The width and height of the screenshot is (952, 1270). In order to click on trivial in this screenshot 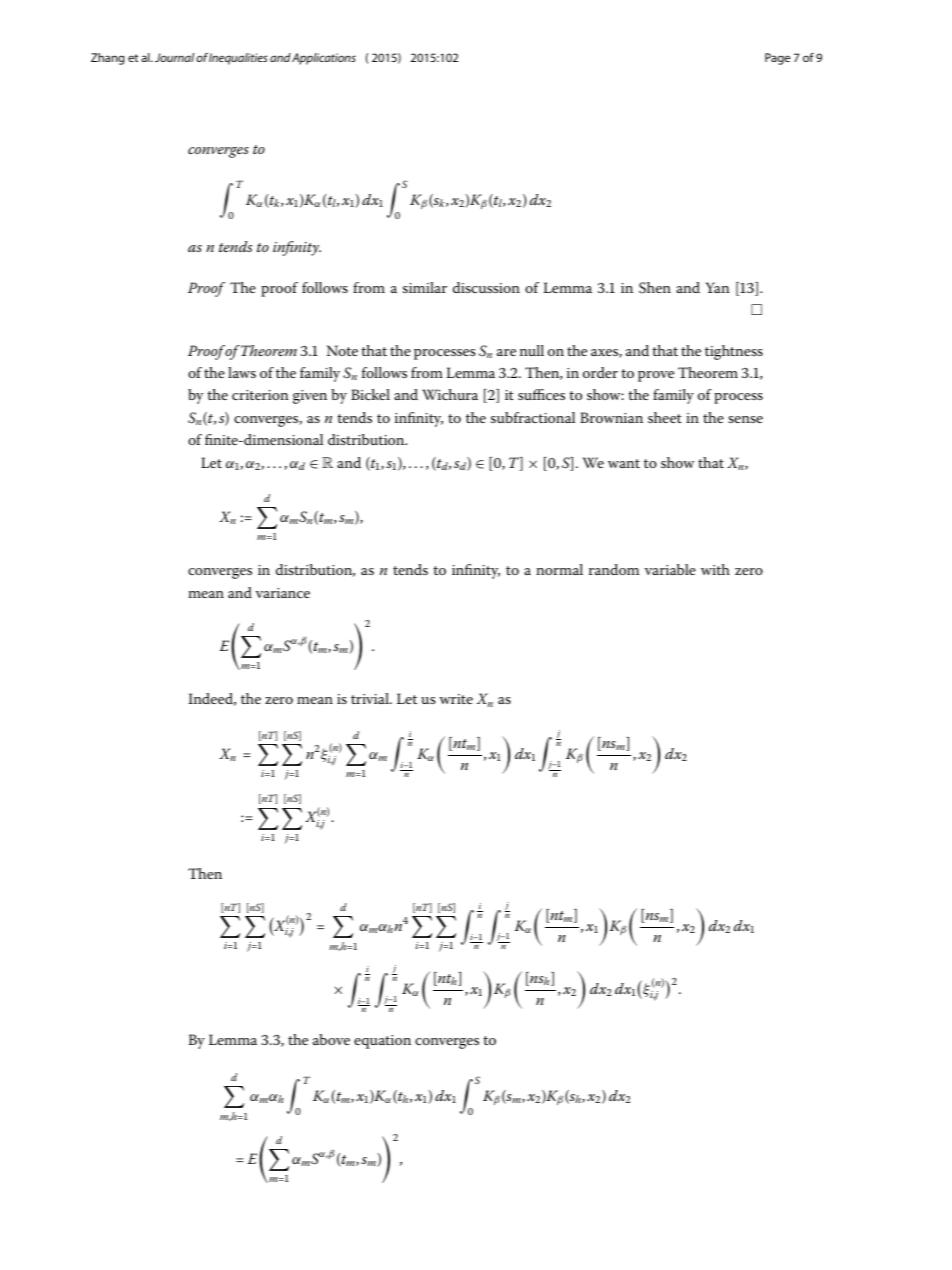, I will do `click(371, 698)`.
